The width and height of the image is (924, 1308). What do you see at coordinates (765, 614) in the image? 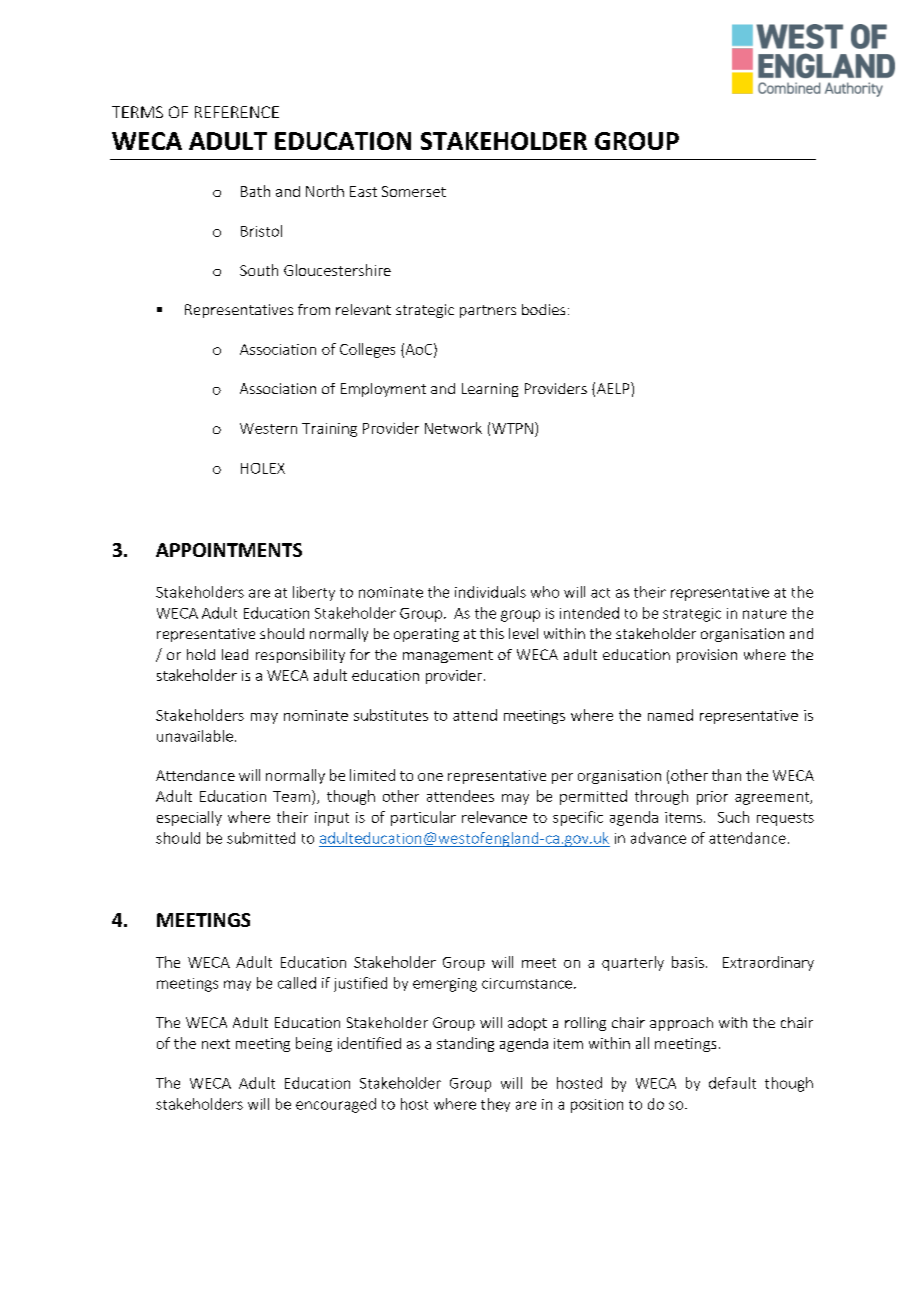
I see `nature` at bounding box center [765, 614].
